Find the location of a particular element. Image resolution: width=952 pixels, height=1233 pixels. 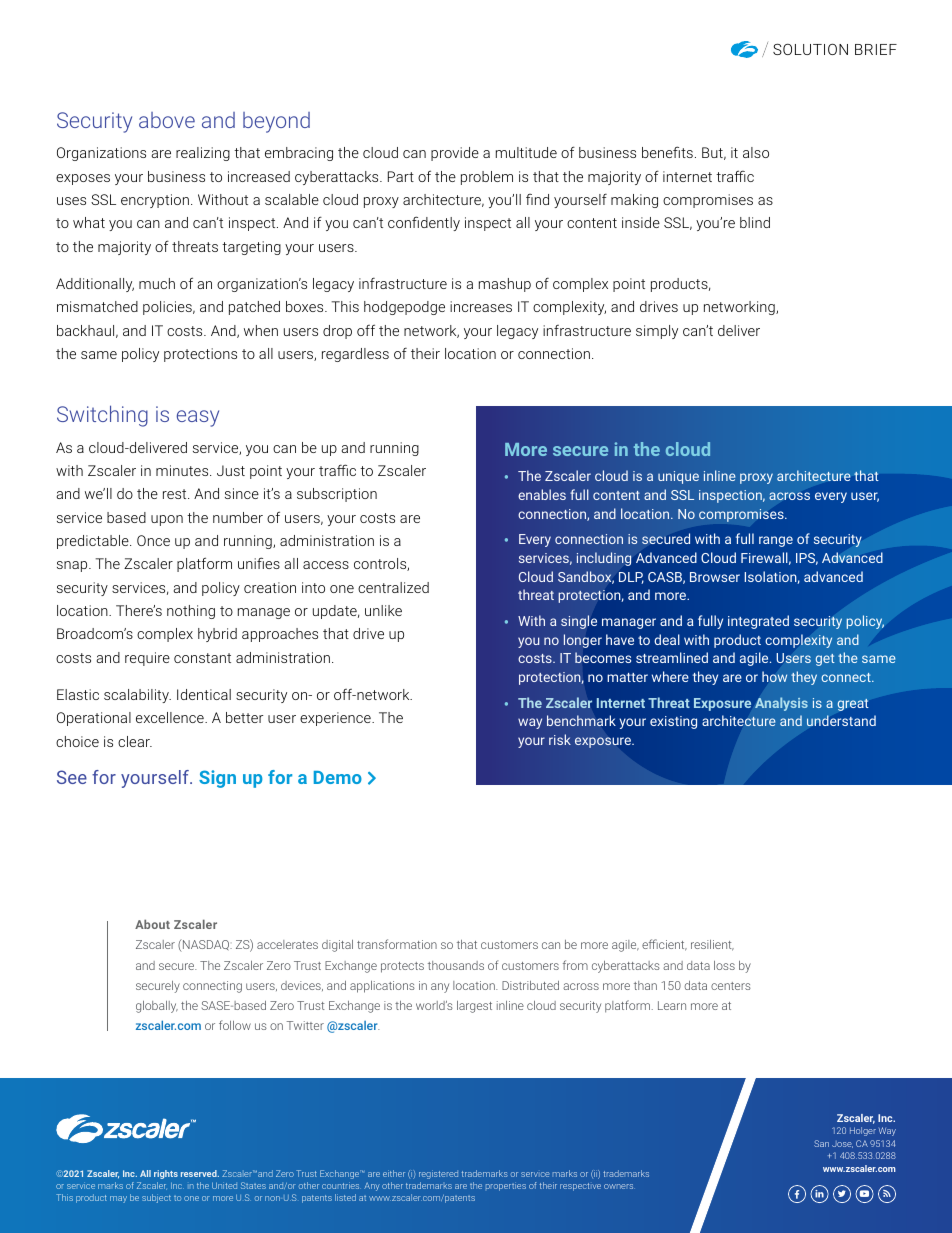

SOLUTION is located at coordinates (810, 49).
